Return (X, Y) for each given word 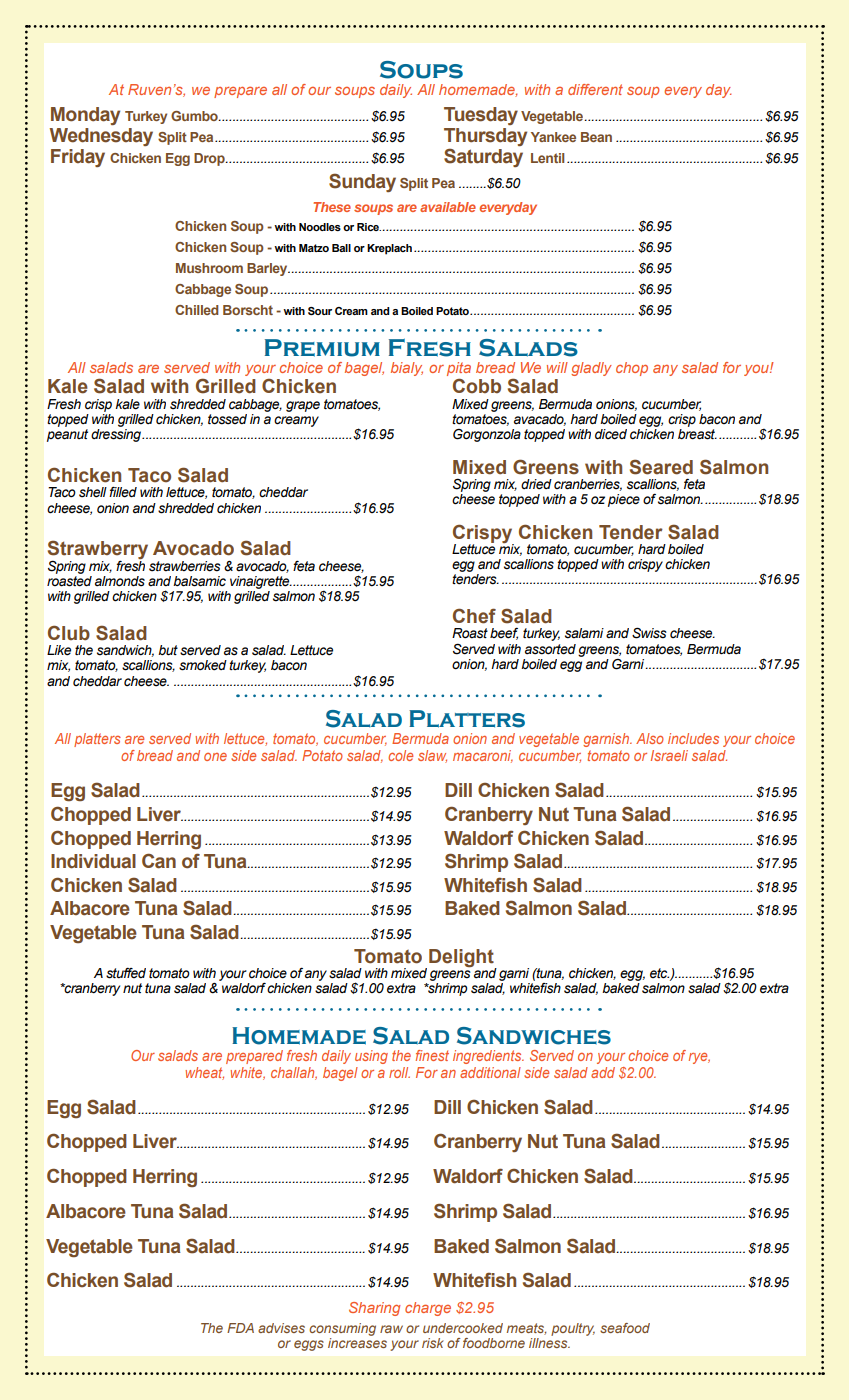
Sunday (362, 182)
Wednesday (101, 137)
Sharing (374, 1309)
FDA (240, 1328)
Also (650, 738)
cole (400, 755)
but (168, 650)
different (595, 89)
